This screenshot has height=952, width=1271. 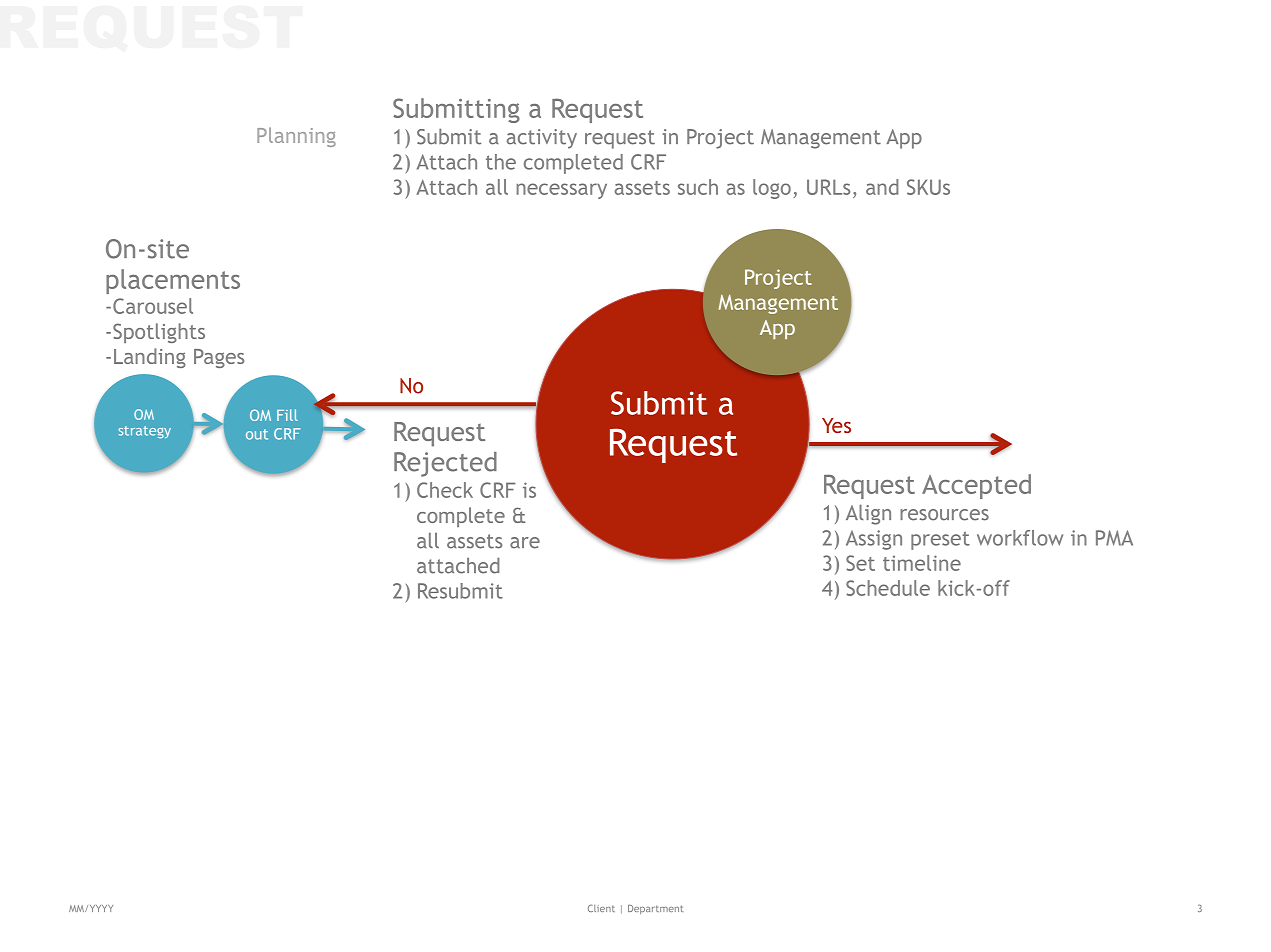 What do you see at coordinates (836, 425) in the screenshot?
I see `Yes` at bounding box center [836, 425].
